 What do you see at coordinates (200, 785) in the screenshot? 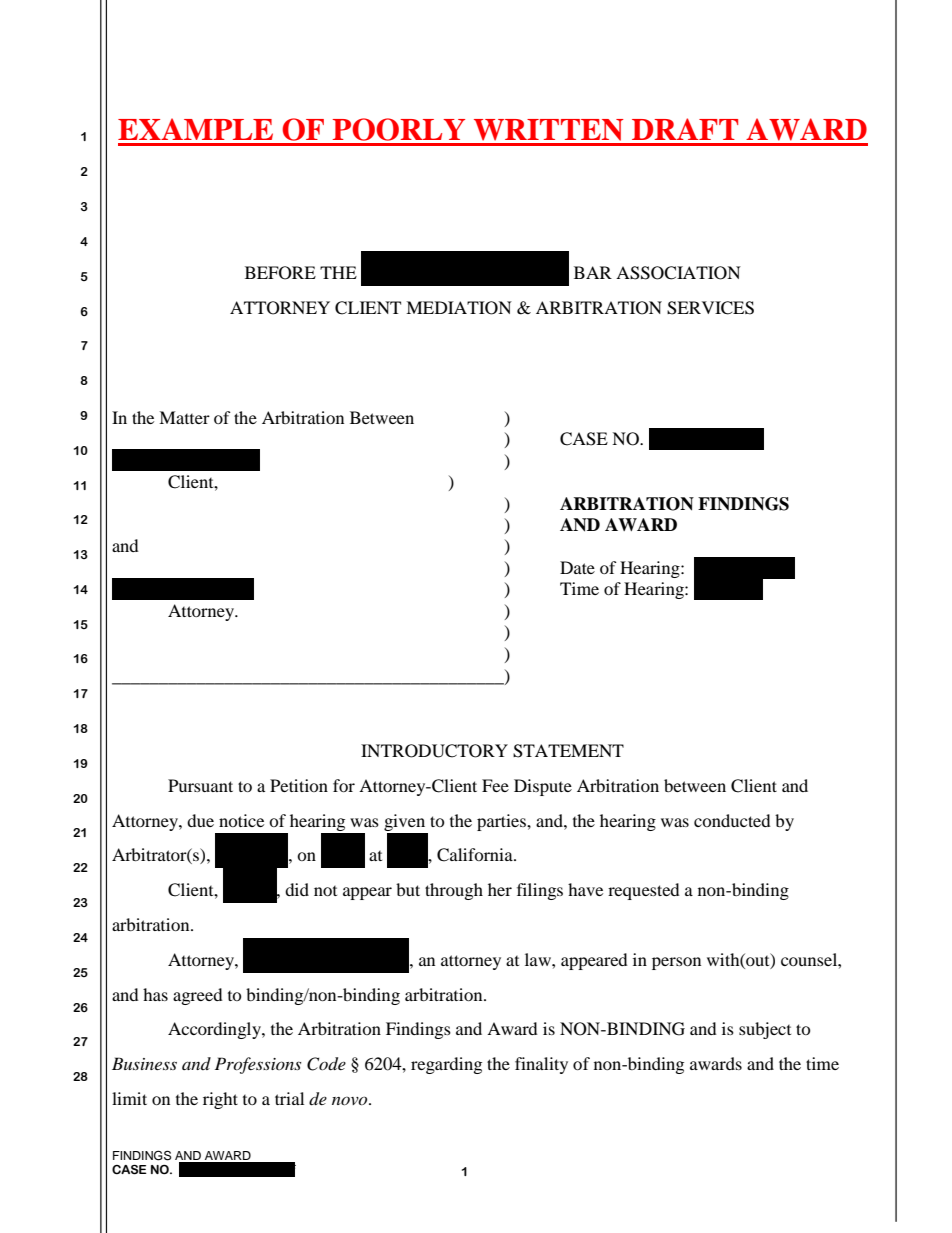
I see `Pursuant` at bounding box center [200, 785].
